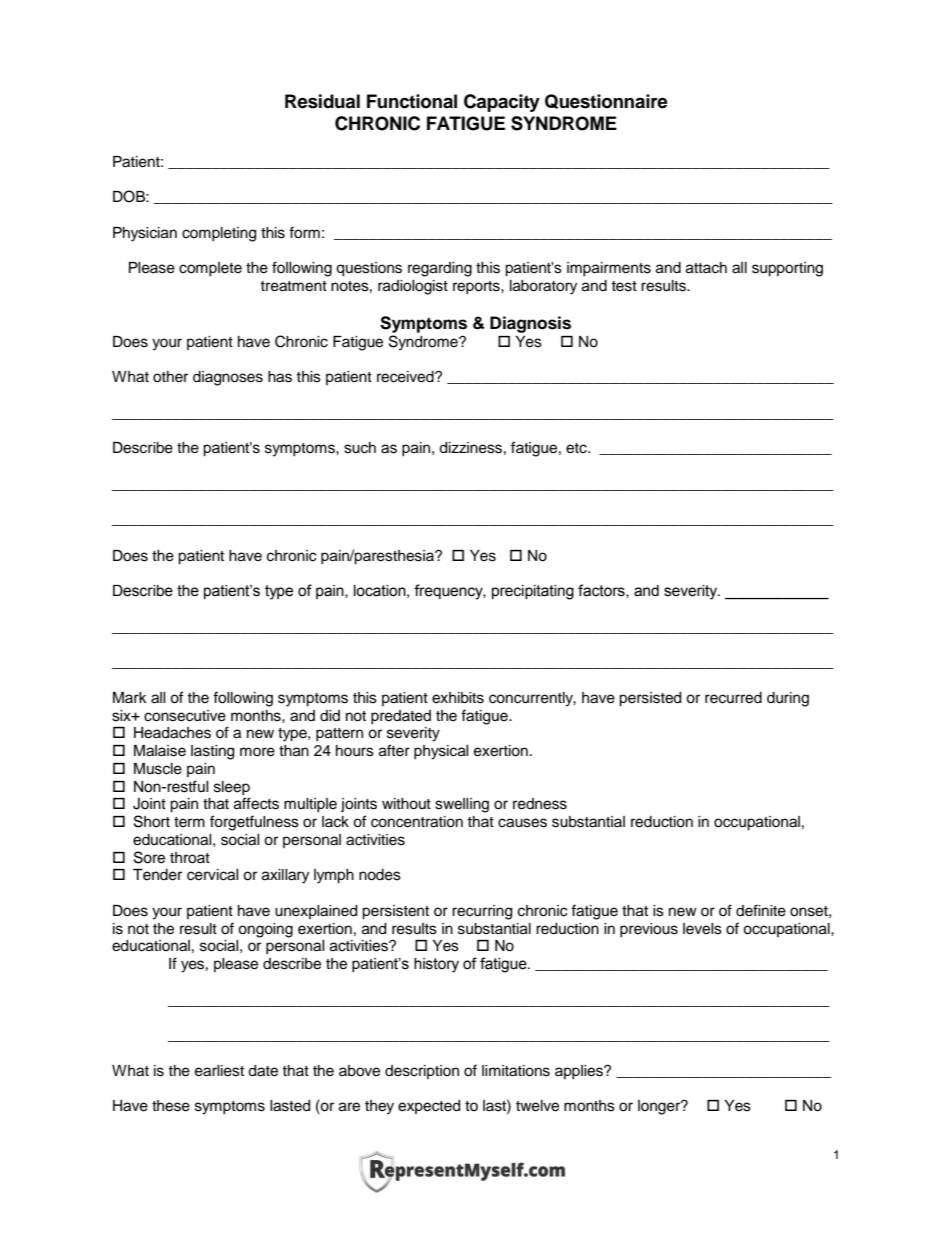  What do you see at coordinates (412, 101) in the screenshot?
I see `Functional` at bounding box center [412, 101].
